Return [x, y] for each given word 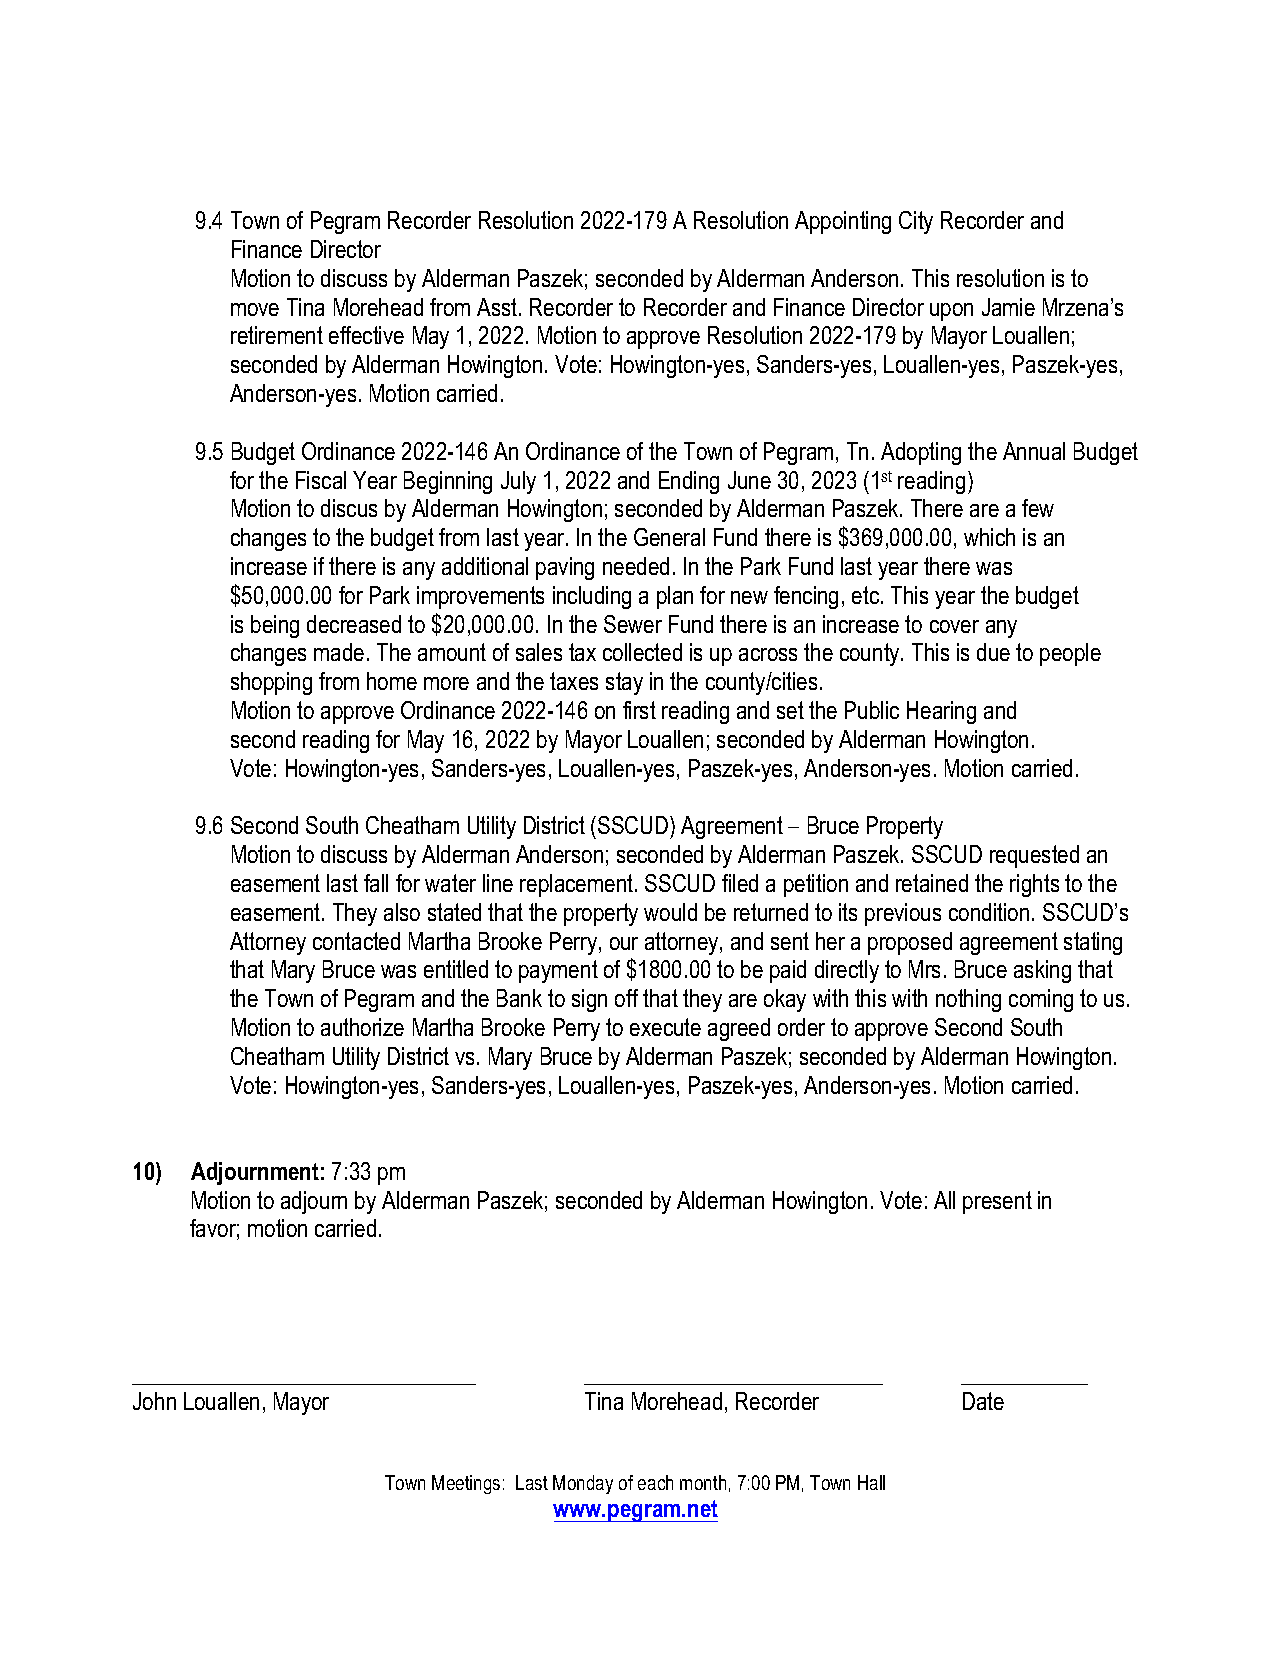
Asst [498, 307]
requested [1034, 856]
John [154, 1401]
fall [376, 883]
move [255, 309]
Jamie [1008, 307]
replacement [578, 885]
